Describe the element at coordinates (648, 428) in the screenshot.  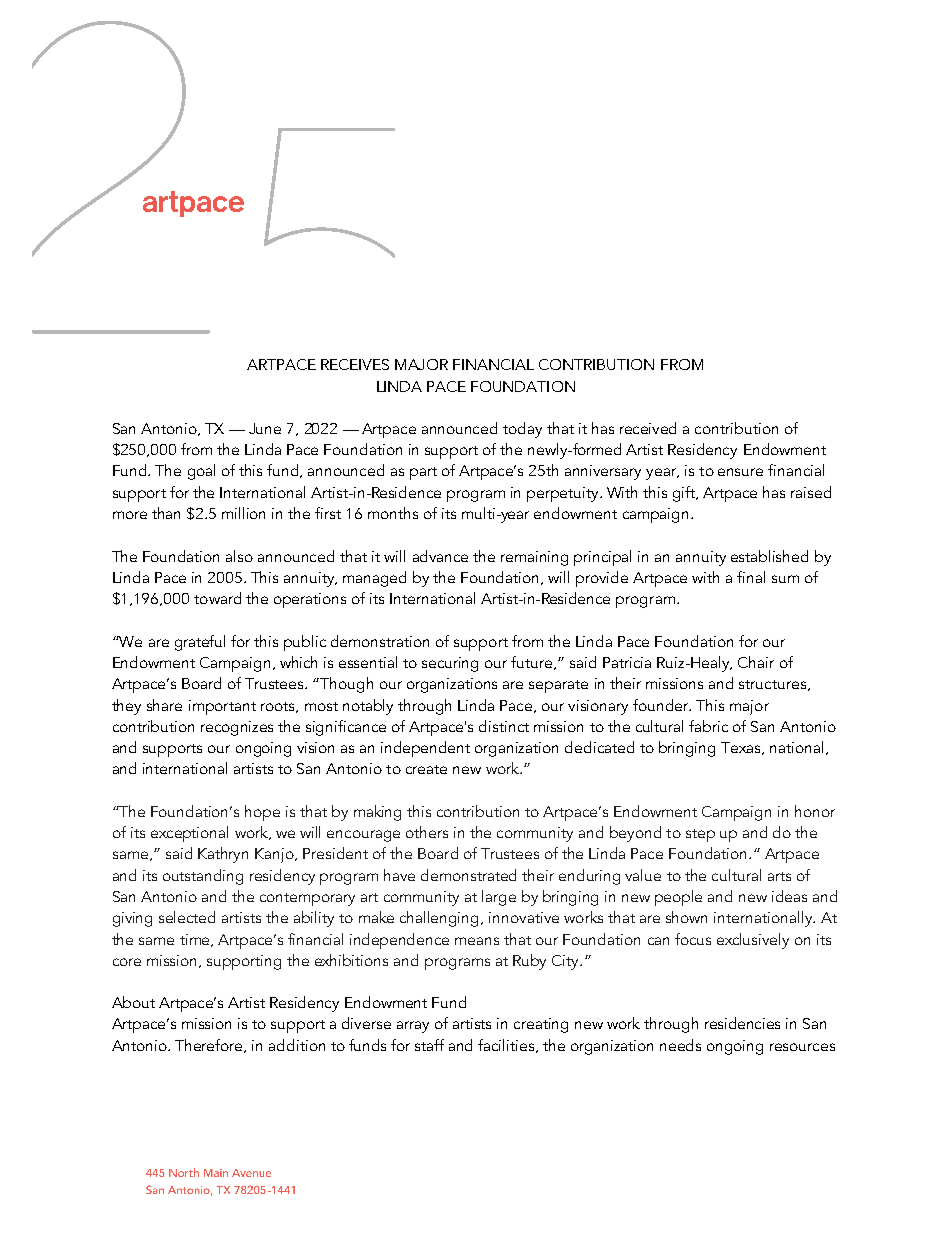
I see `received` at that location.
